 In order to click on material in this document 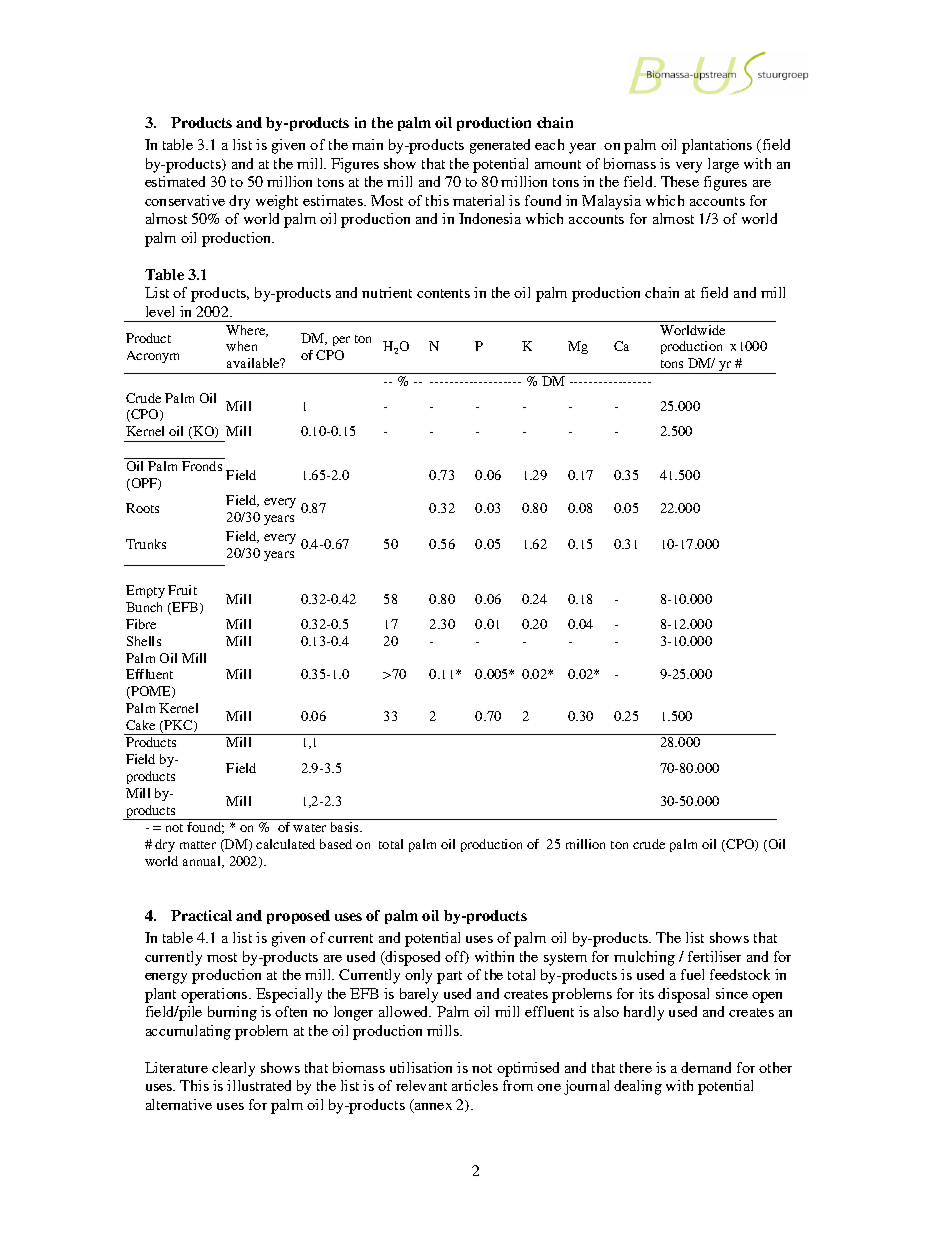, I will do `click(478, 200)`.
